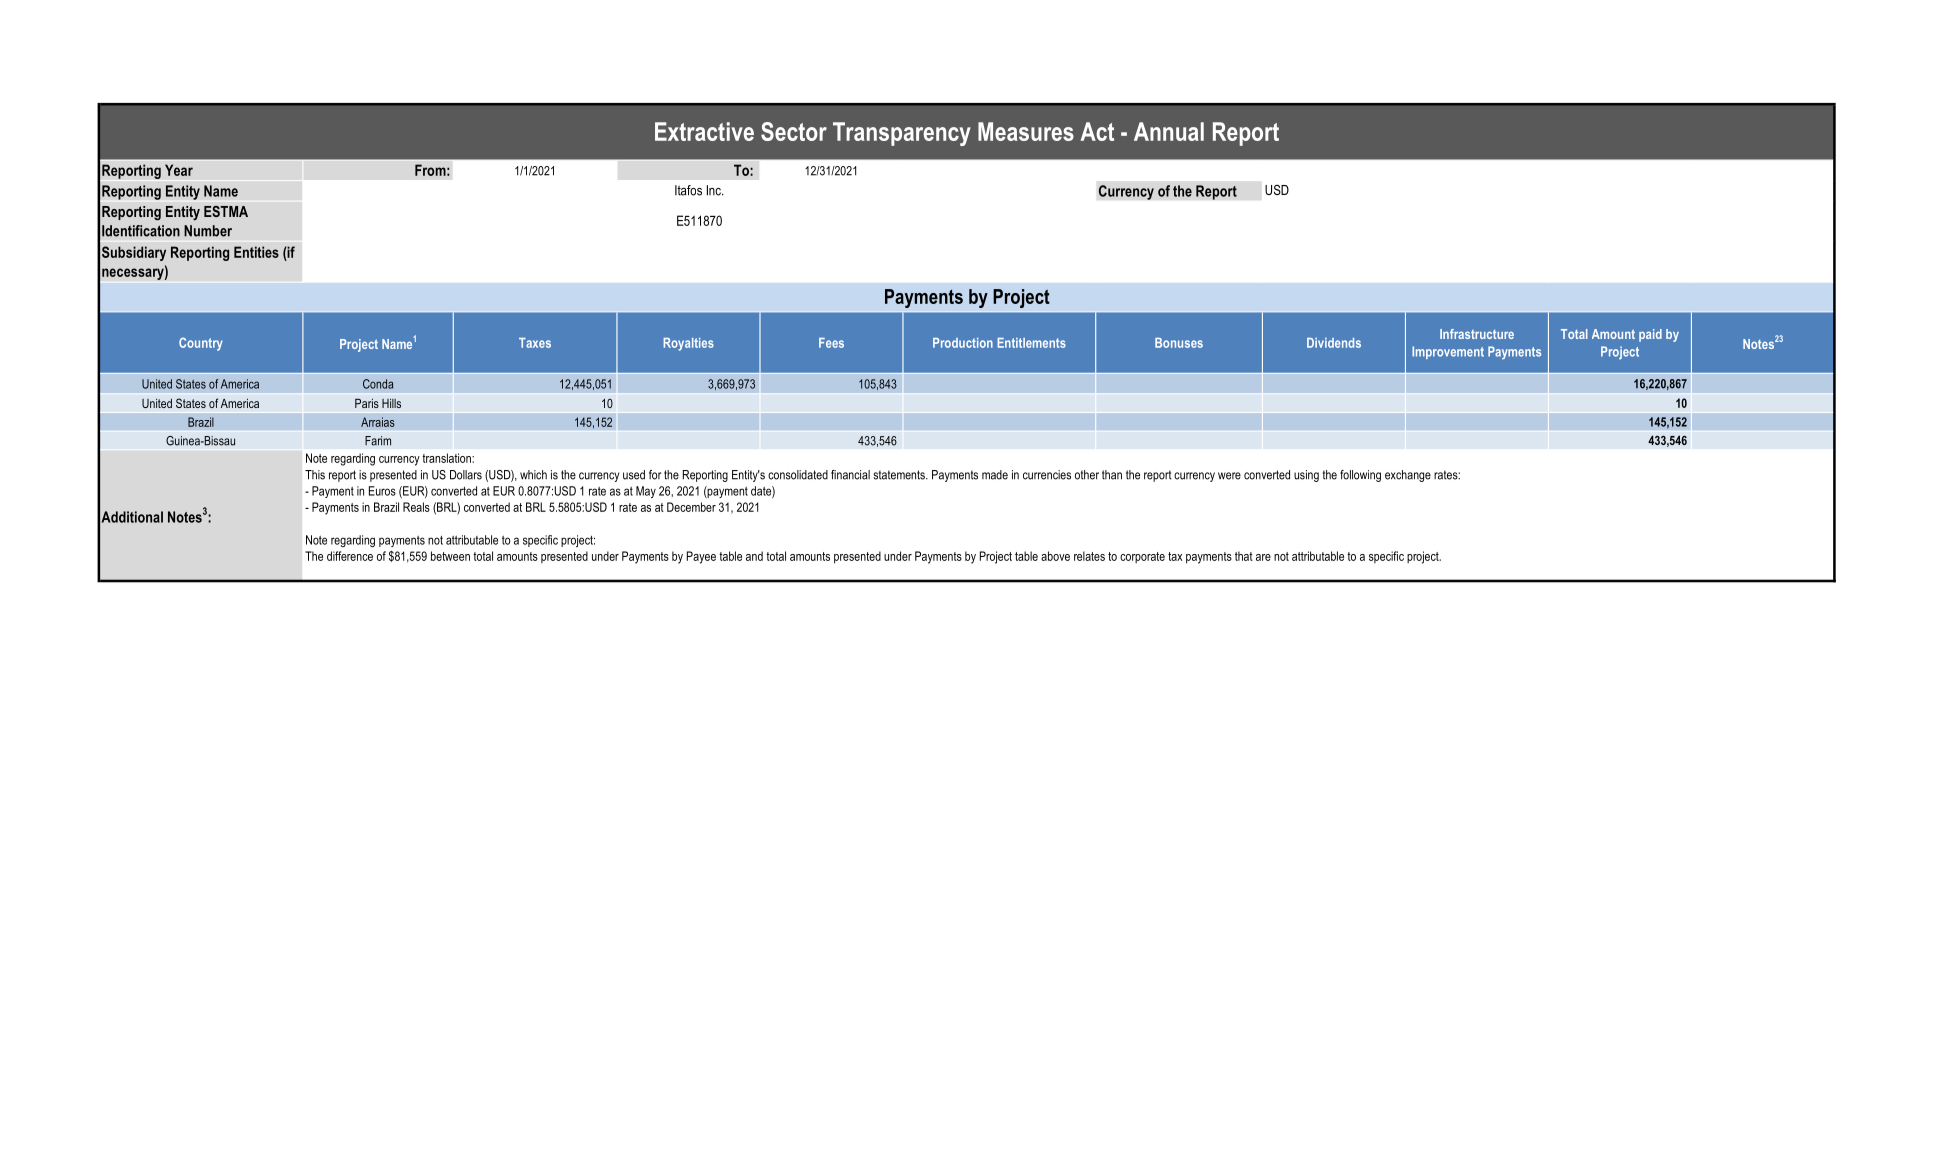 Image resolution: width=1934 pixels, height=1174 pixels. Describe the element at coordinates (902, 134) in the screenshot. I see `Transparency` at that location.
